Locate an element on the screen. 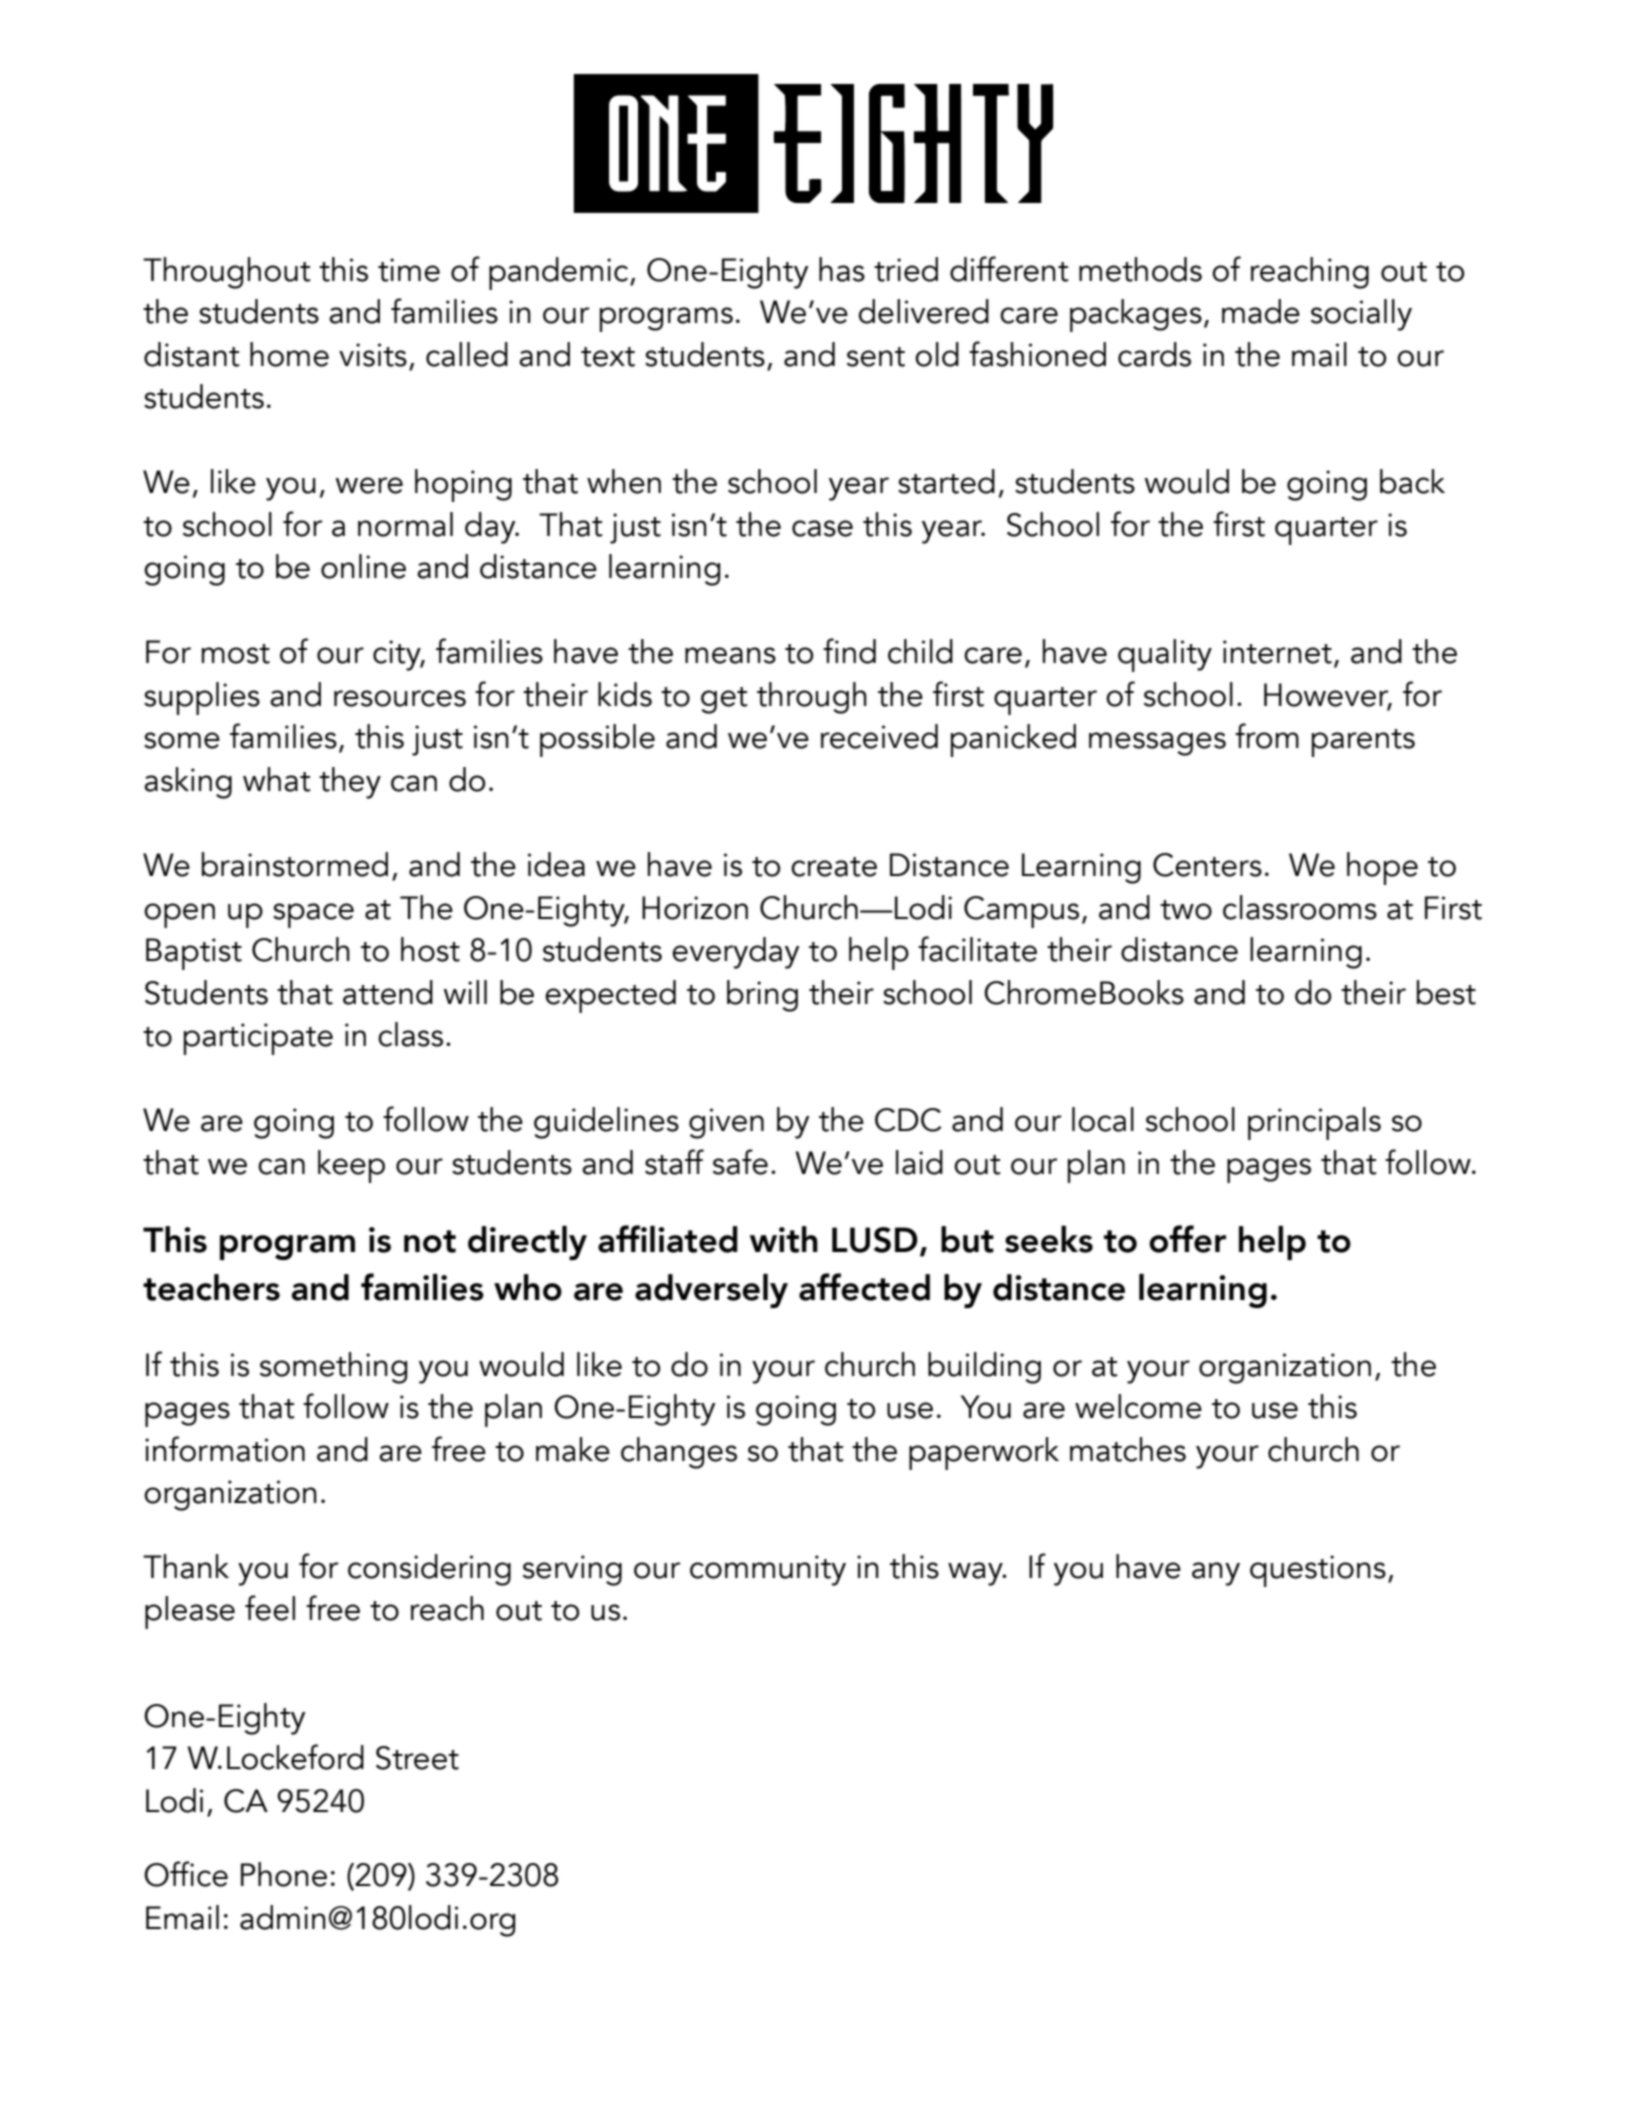 This screenshot has height=2105, width=1627. community is located at coordinates (768, 1570).
